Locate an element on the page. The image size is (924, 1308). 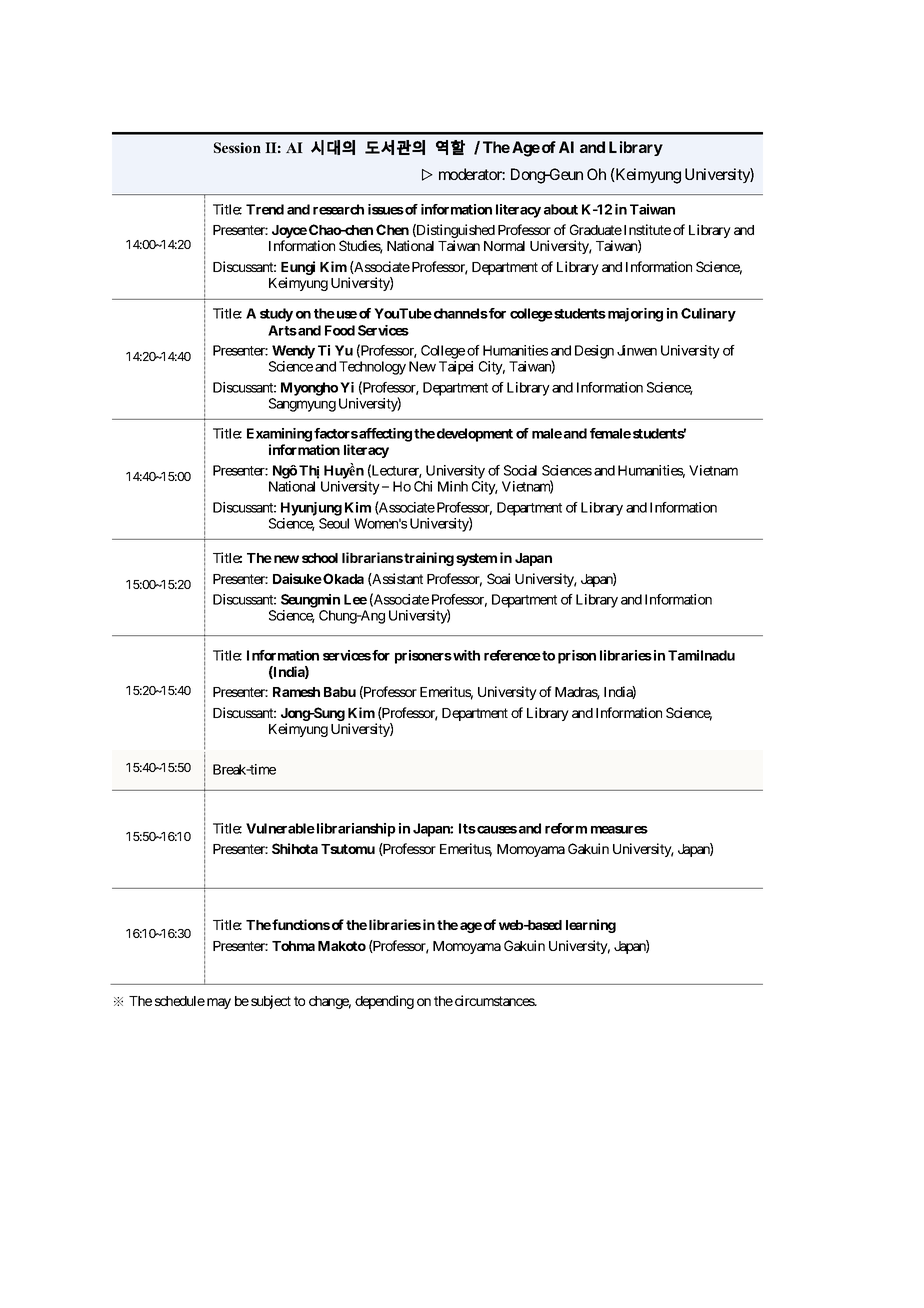
with is located at coordinates (465, 655).
